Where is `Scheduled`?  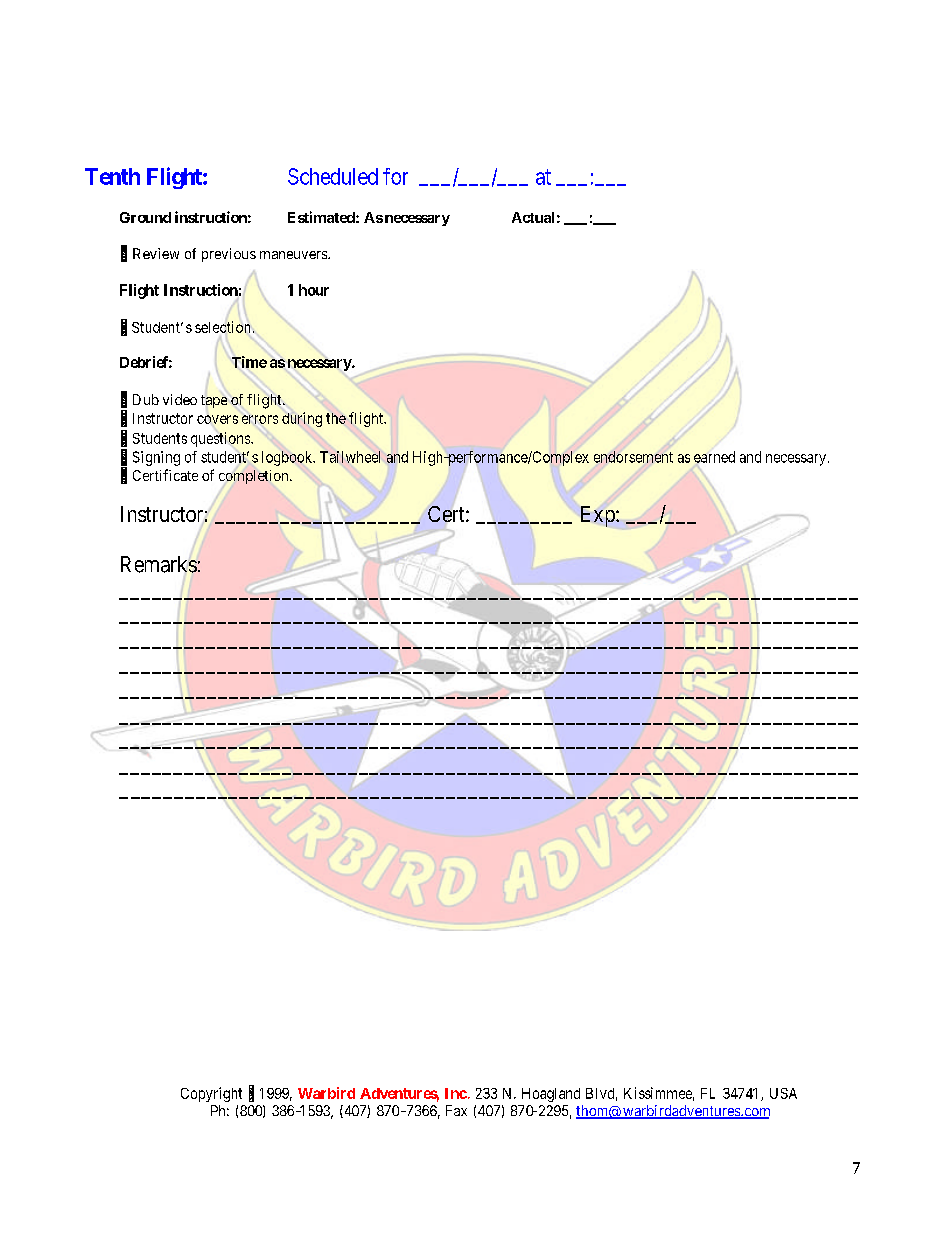 Scheduled is located at coordinates (333, 176).
